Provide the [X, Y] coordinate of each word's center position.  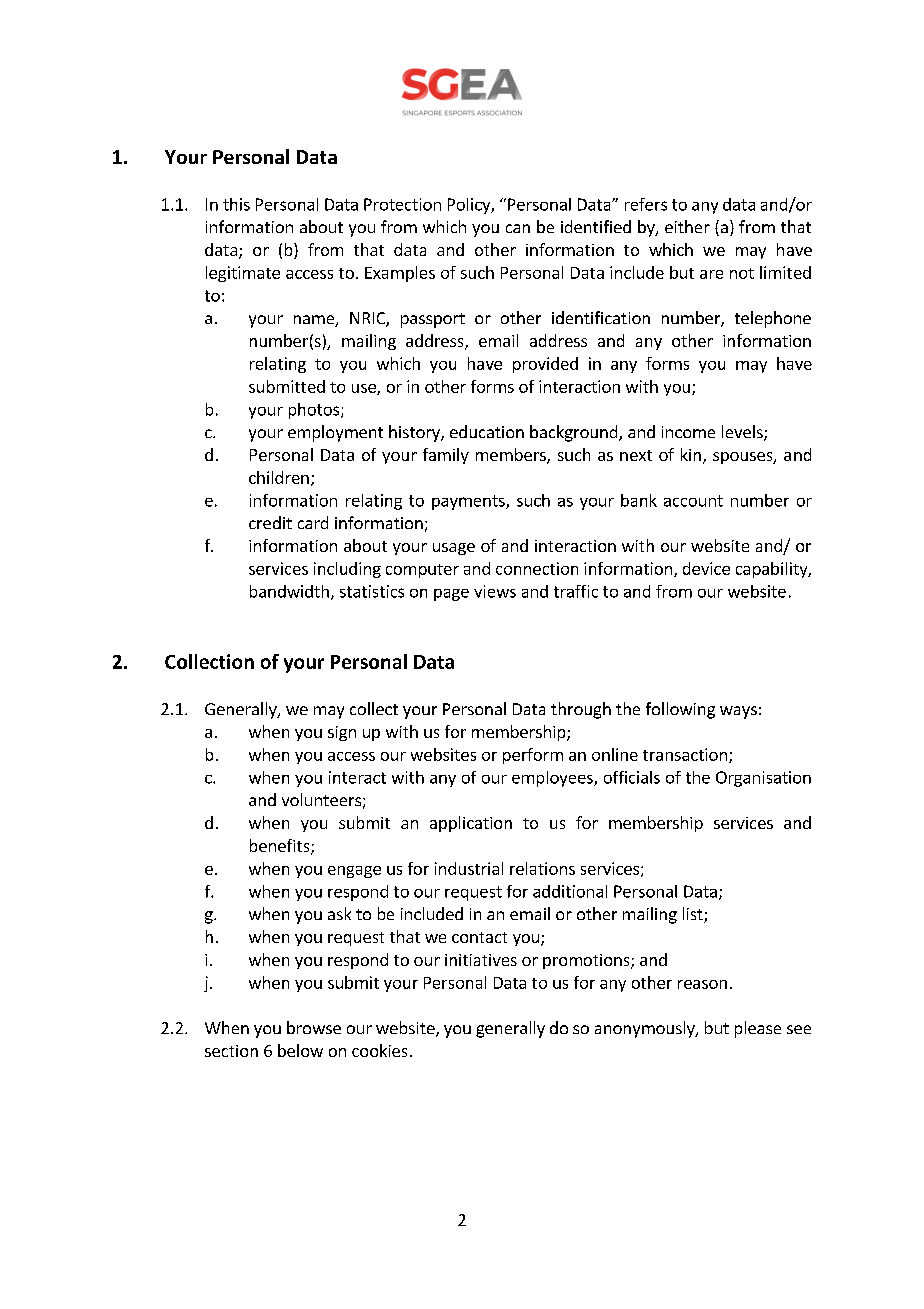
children [279, 477]
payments [469, 502]
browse [314, 1027]
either [687, 226]
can [518, 228]
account [693, 501]
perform [533, 756]
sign [342, 733]
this [236, 204]
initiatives [481, 960]
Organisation [763, 779]
